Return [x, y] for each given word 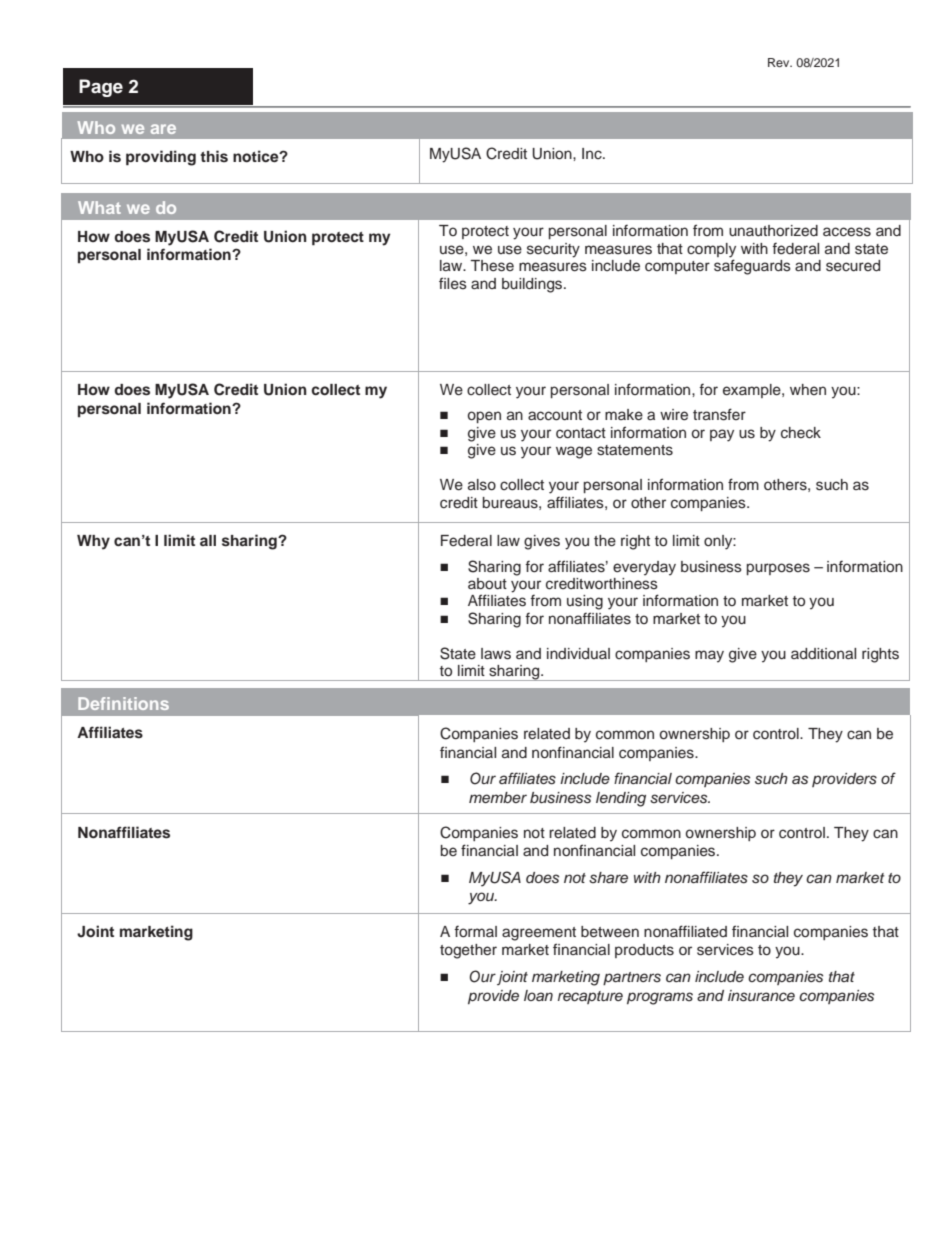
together [468, 951]
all [208, 540]
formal [475, 931]
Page [101, 88]
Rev [780, 62]
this [214, 156]
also [482, 485]
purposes [778, 569]
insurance [761, 996]
